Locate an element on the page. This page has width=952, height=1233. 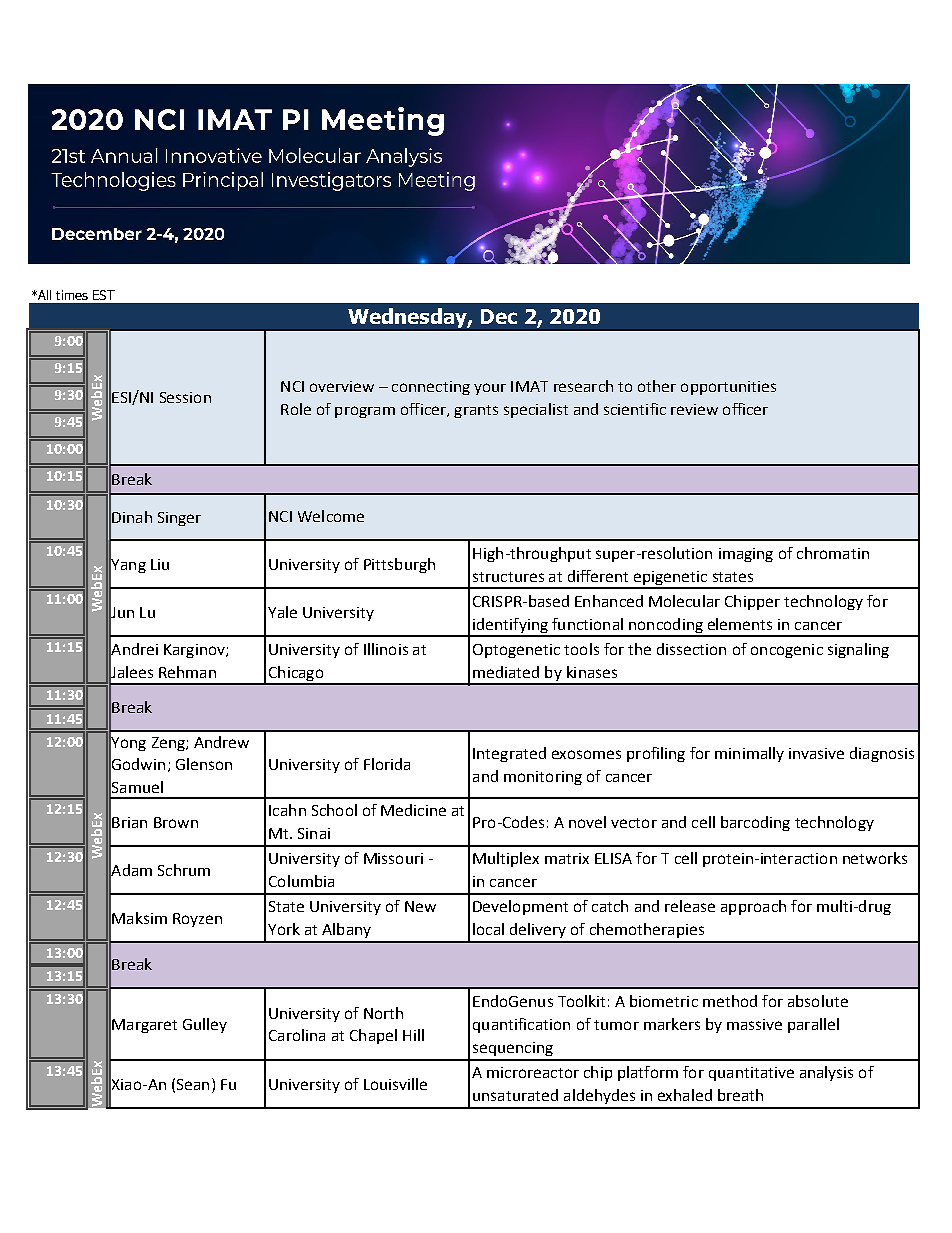
invasive is located at coordinates (816, 753).
